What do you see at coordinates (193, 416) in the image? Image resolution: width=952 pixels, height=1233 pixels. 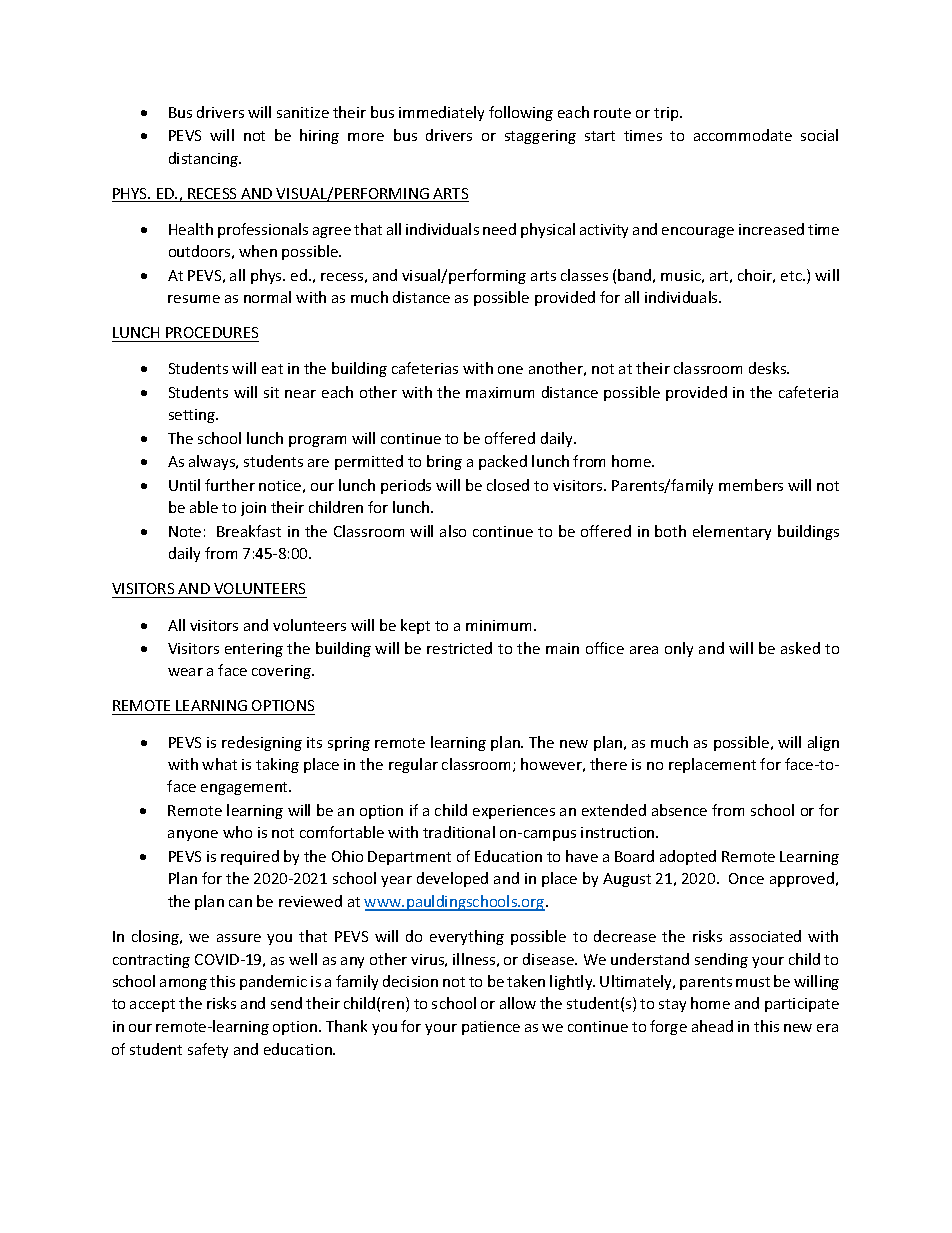 I see `setting` at bounding box center [193, 416].
